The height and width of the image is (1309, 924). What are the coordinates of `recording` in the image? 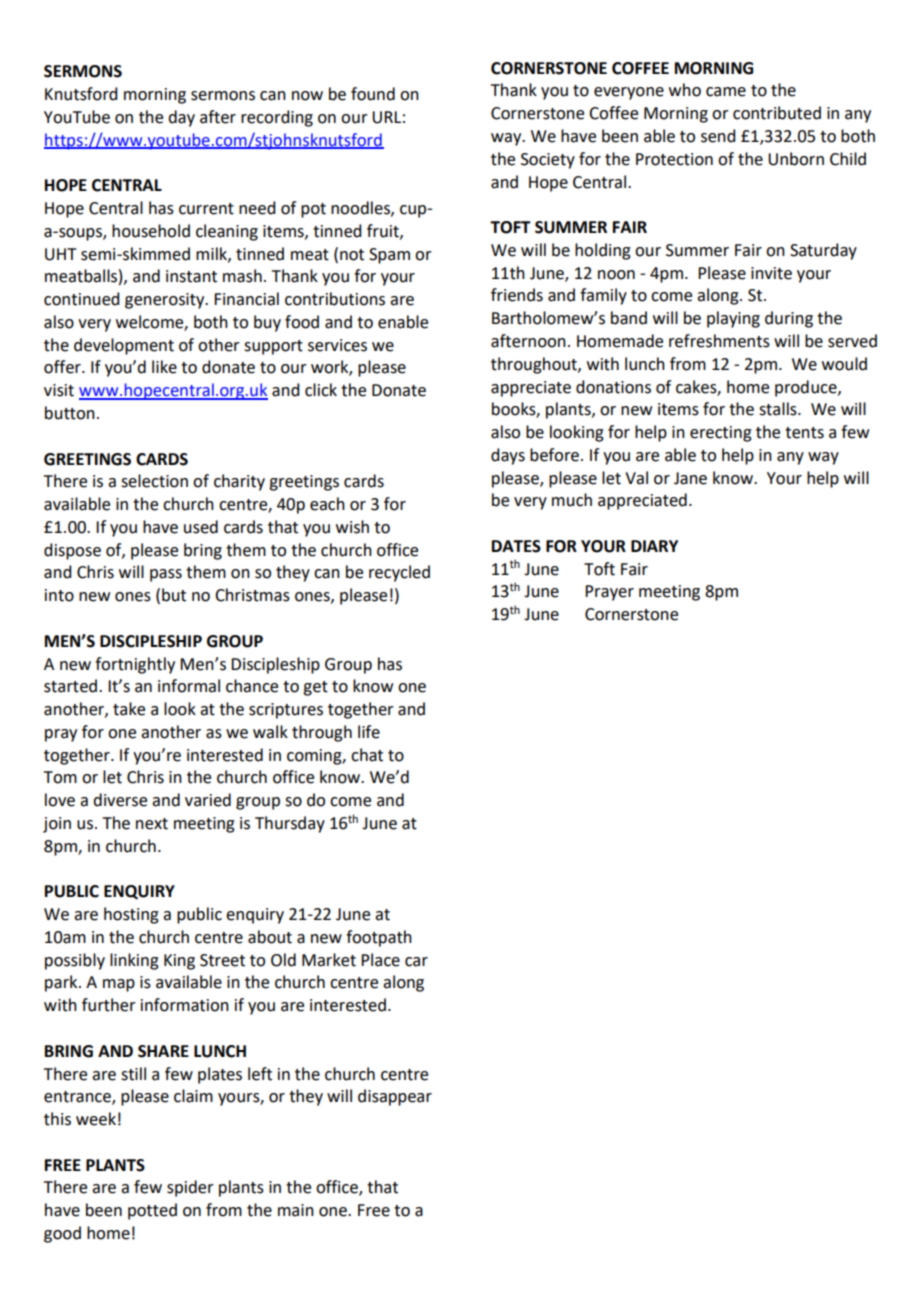 It's located at (277, 118).
